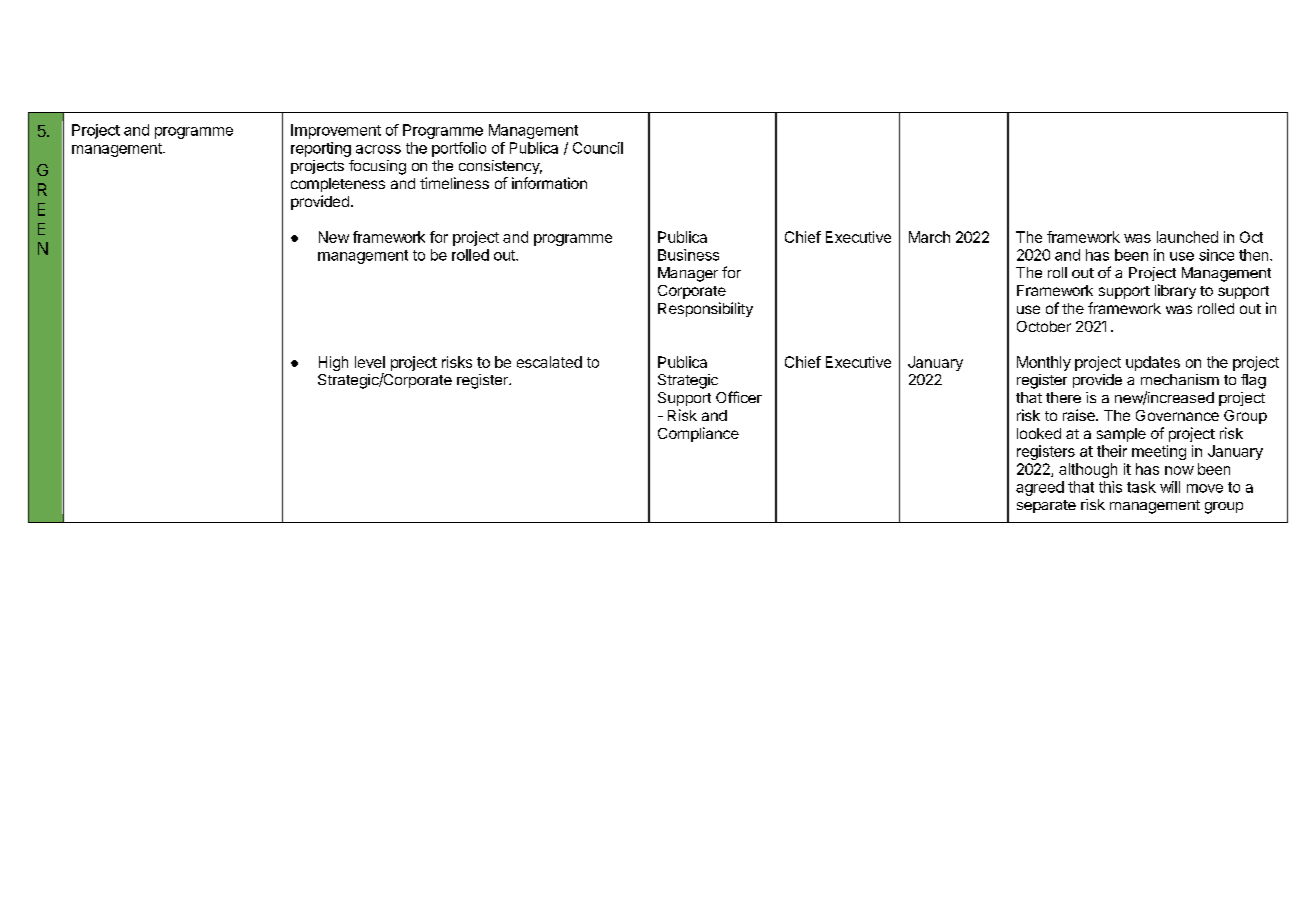  What do you see at coordinates (698, 434) in the screenshot?
I see `Compliance` at bounding box center [698, 434].
